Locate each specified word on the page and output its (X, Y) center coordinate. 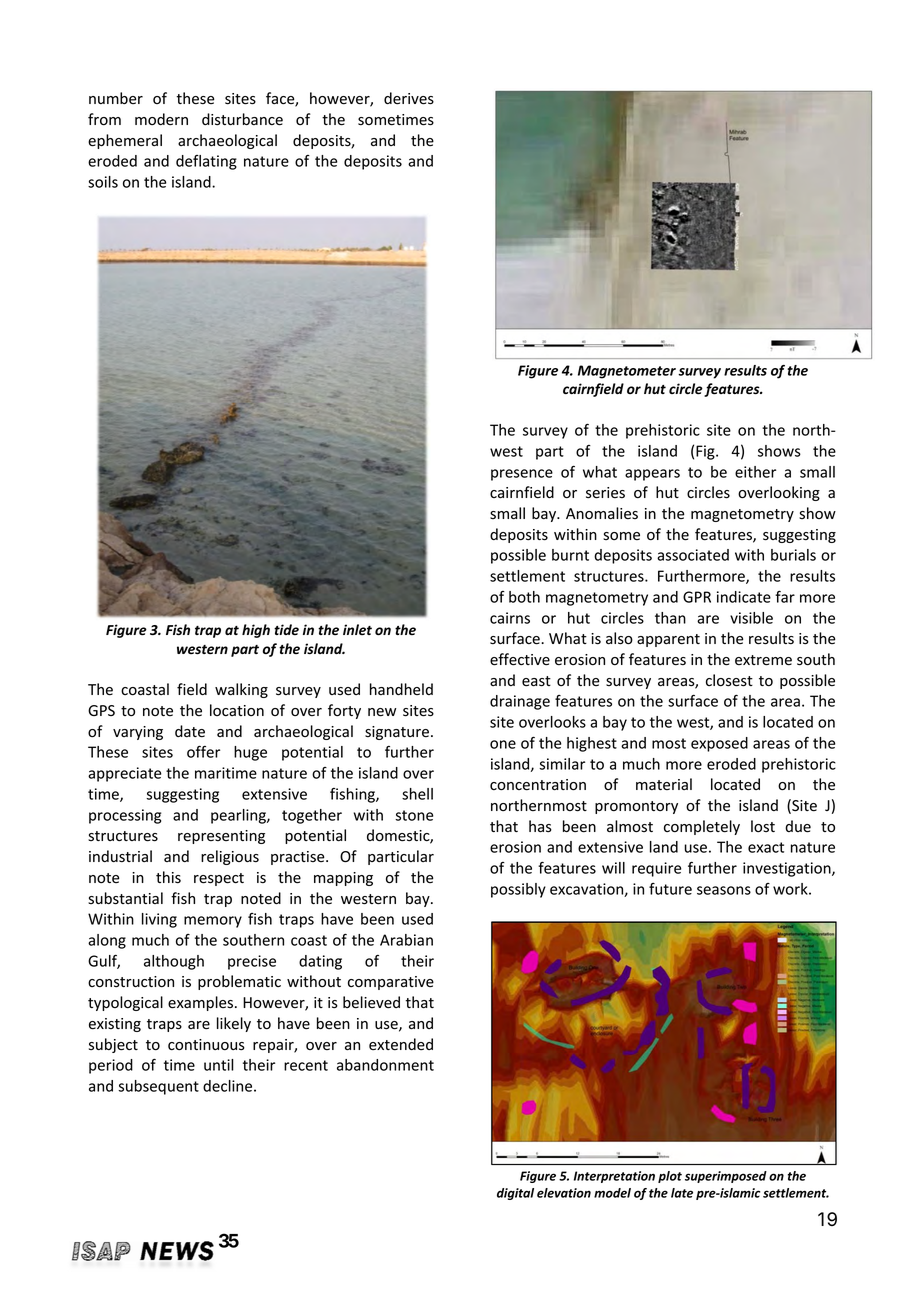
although (174, 962)
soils (103, 182)
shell (417, 794)
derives (409, 98)
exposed (719, 744)
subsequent (158, 1087)
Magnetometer (627, 372)
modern (161, 119)
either (755, 472)
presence (522, 475)
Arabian (406, 940)
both (524, 597)
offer (203, 751)
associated (693, 555)
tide (286, 629)
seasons (724, 890)
